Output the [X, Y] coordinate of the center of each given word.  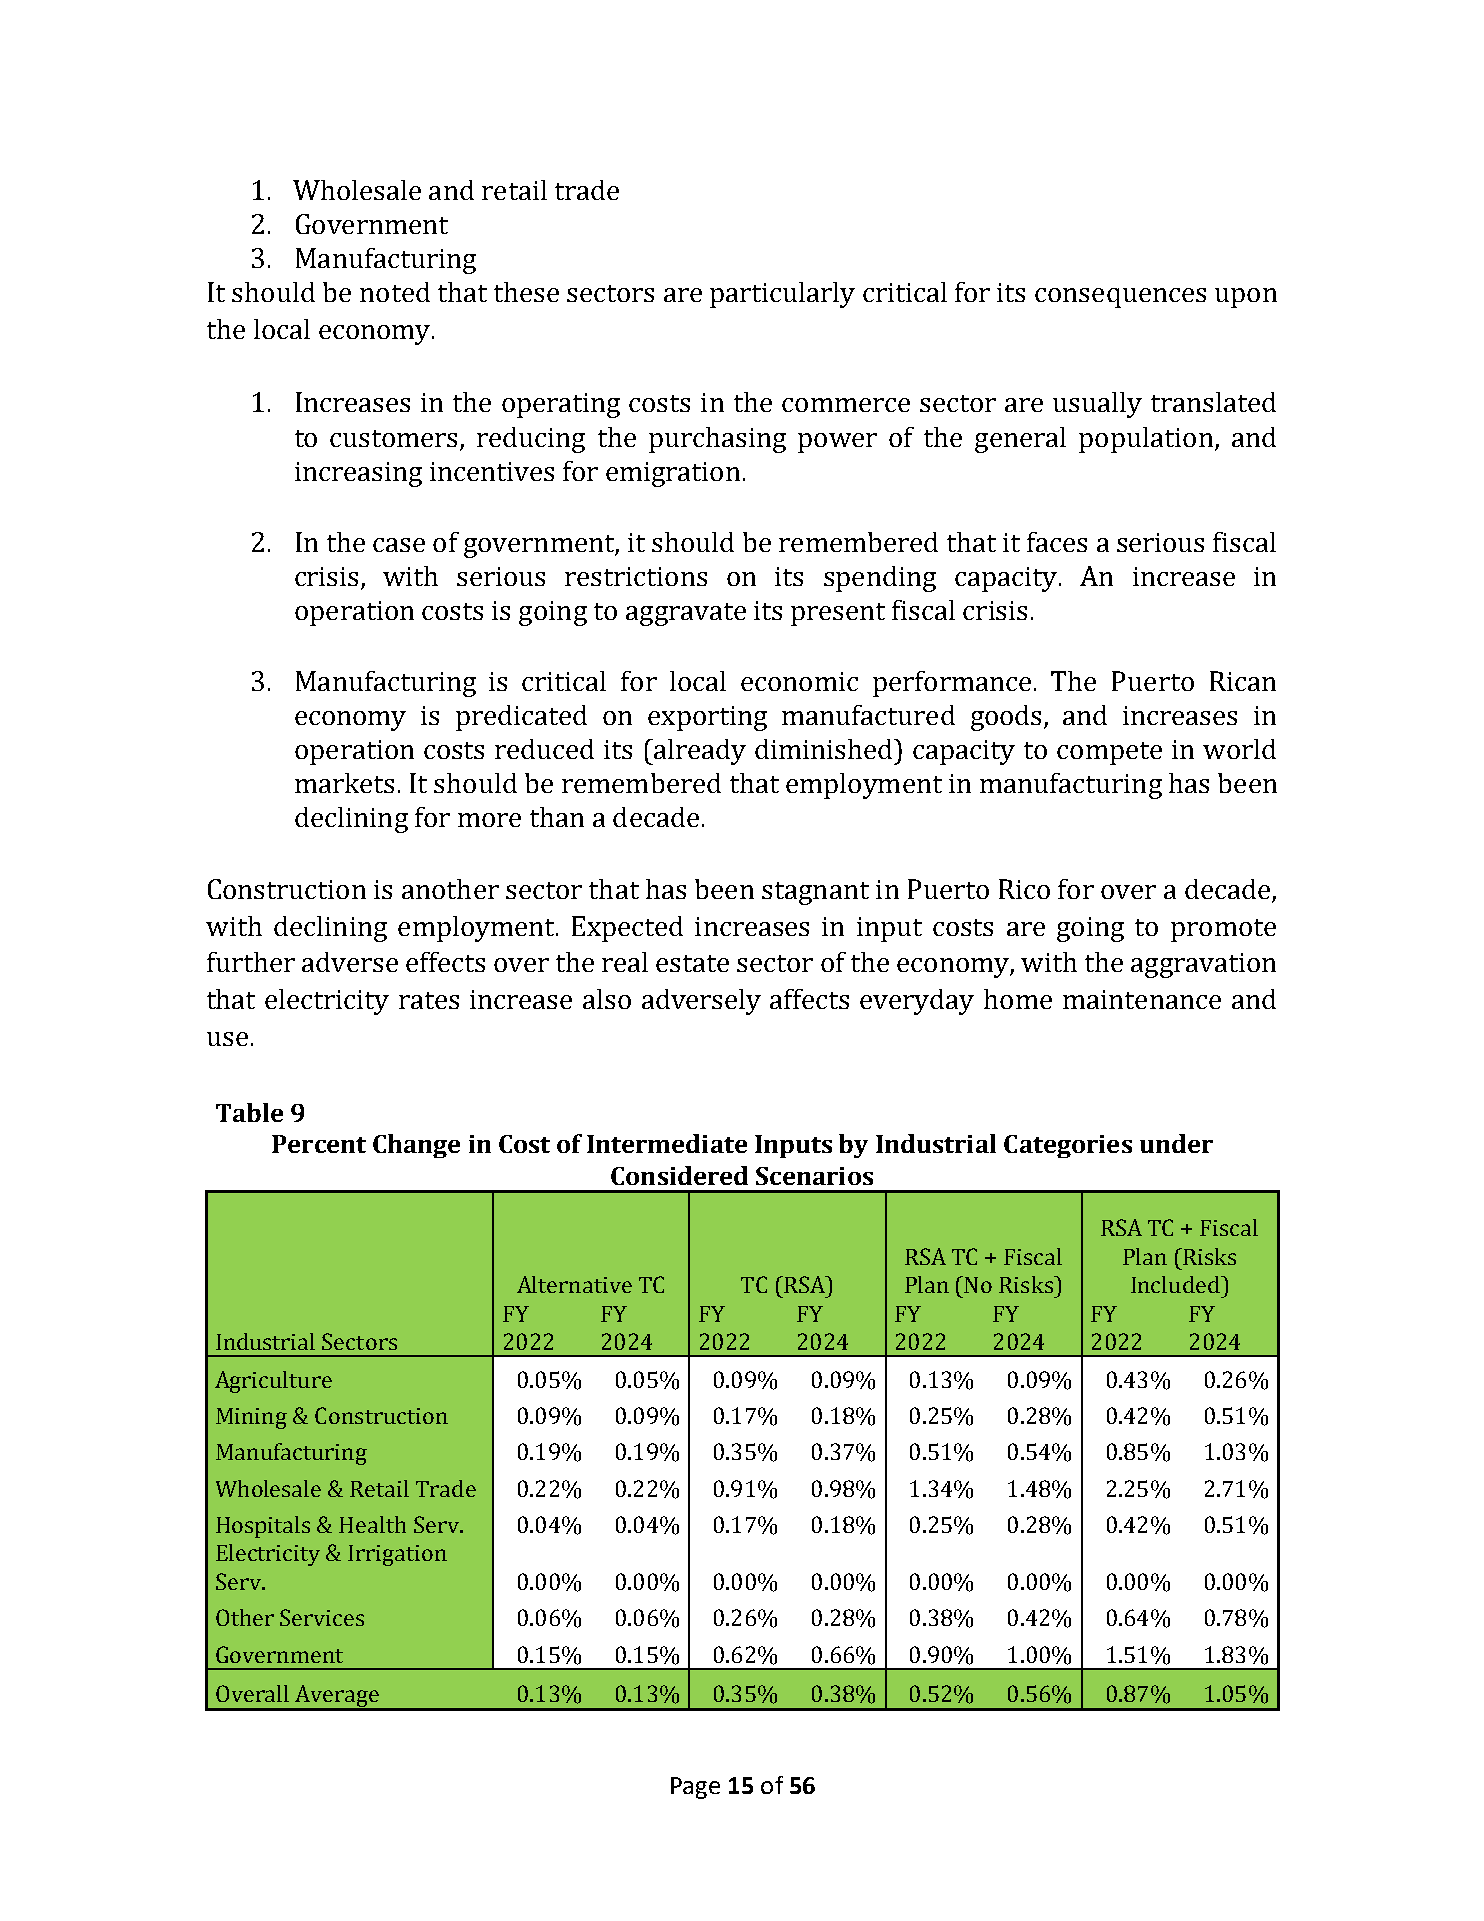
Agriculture [273, 1382]
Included [1176, 1284]
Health [372, 1524]
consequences [1120, 298]
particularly [782, 295]
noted [395, 292]
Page [695, 1788]
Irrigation [397, 1555]
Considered [679, 1175]
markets [344, 783]
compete [1109, 753]
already [699, 752]
